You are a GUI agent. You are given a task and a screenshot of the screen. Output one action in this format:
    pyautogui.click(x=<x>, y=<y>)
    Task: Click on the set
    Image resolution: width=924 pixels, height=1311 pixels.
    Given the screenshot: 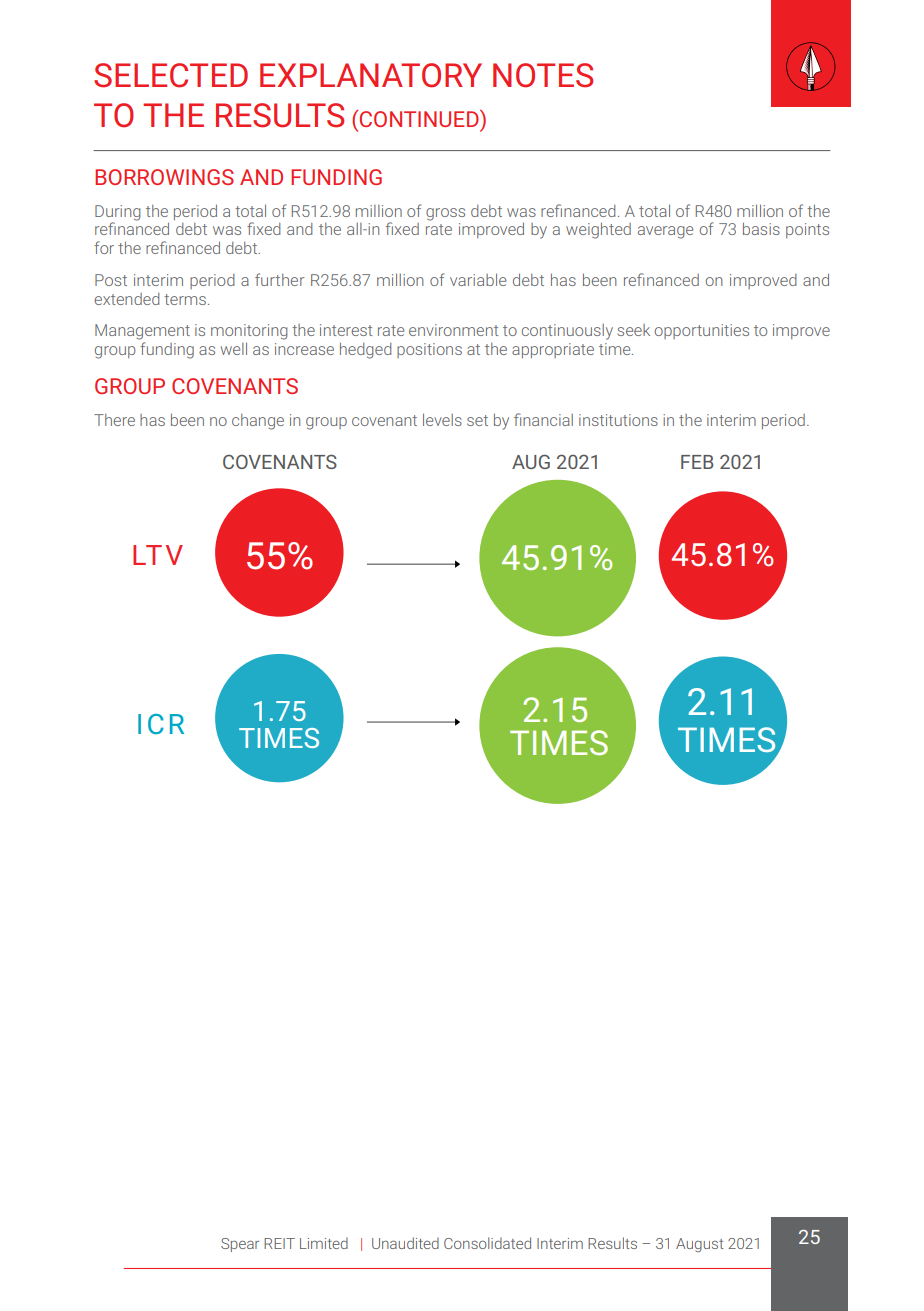 What is the action you would take?
    pyautogui.click(x=477, y=420)
